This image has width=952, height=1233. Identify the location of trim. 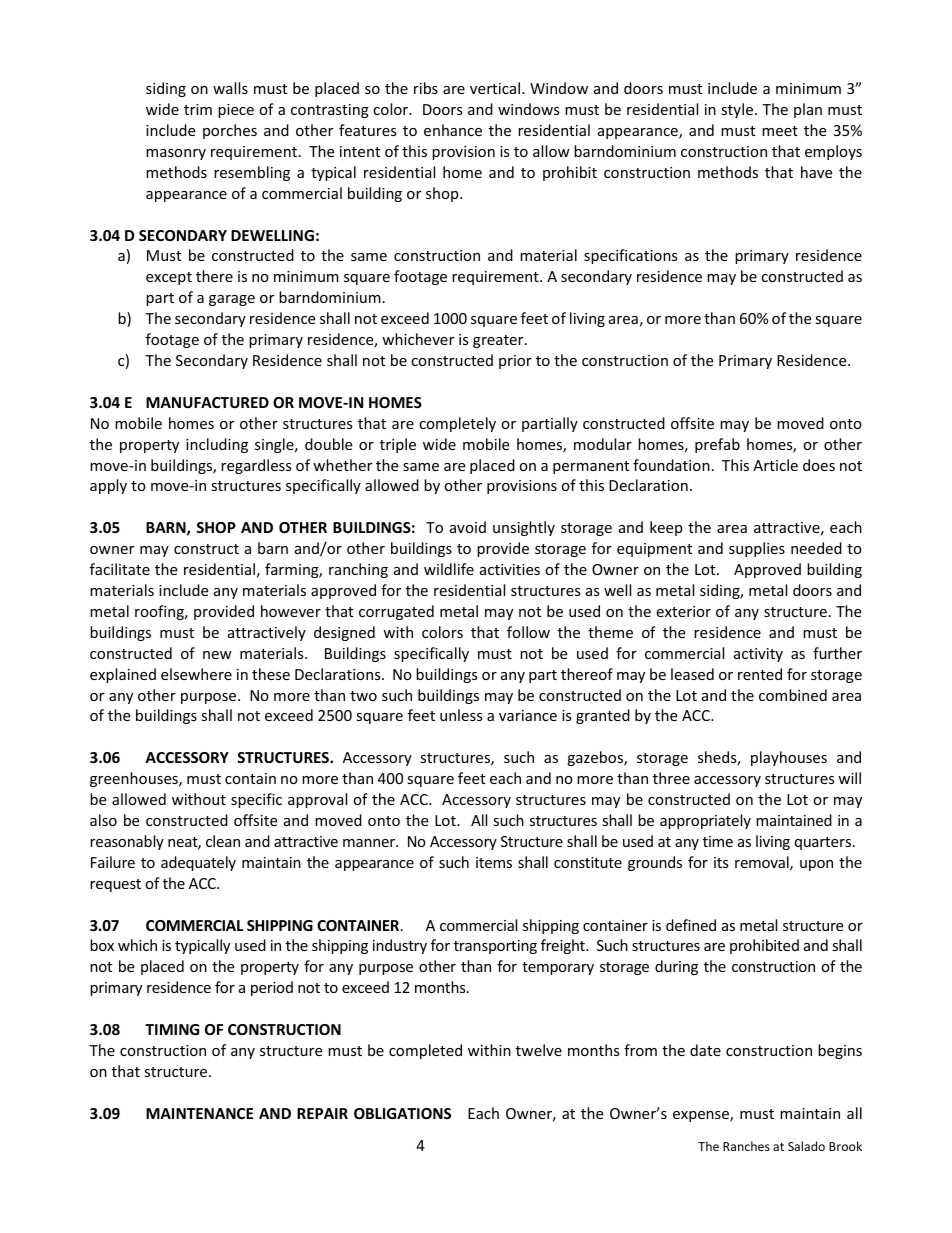
(198, 109).
